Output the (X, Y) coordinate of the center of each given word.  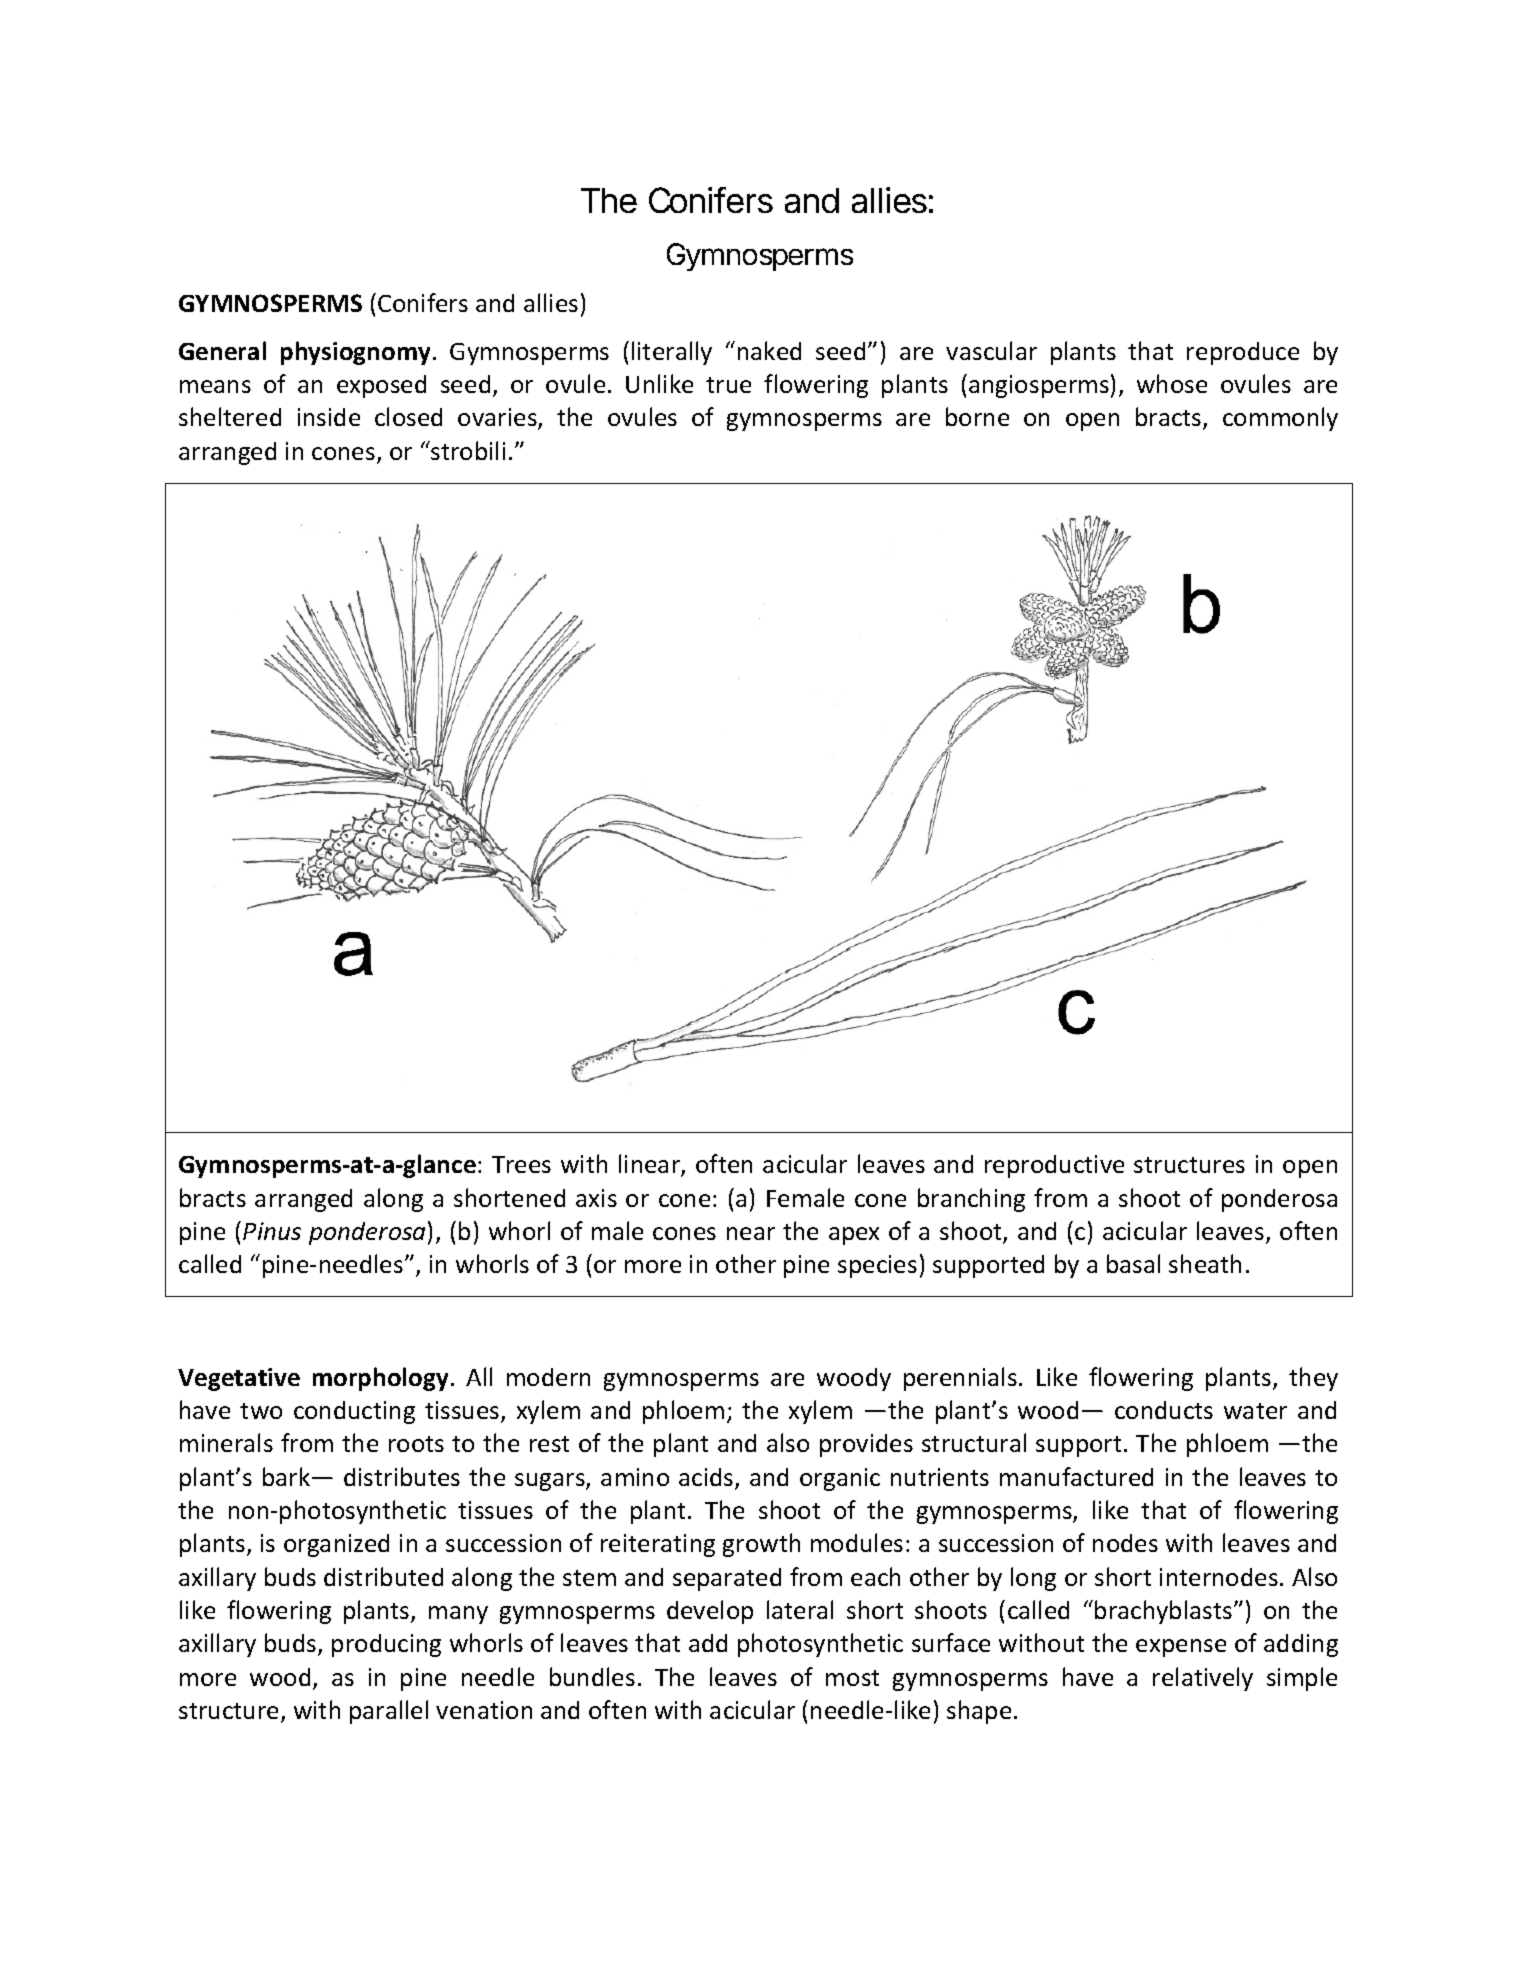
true (728, 385)
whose (1172, 383)
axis (596, 1198)
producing (386, 1645)
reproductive (1054, 1166)
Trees (521, 1164)
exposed (381, 386)
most (852, 1678)
